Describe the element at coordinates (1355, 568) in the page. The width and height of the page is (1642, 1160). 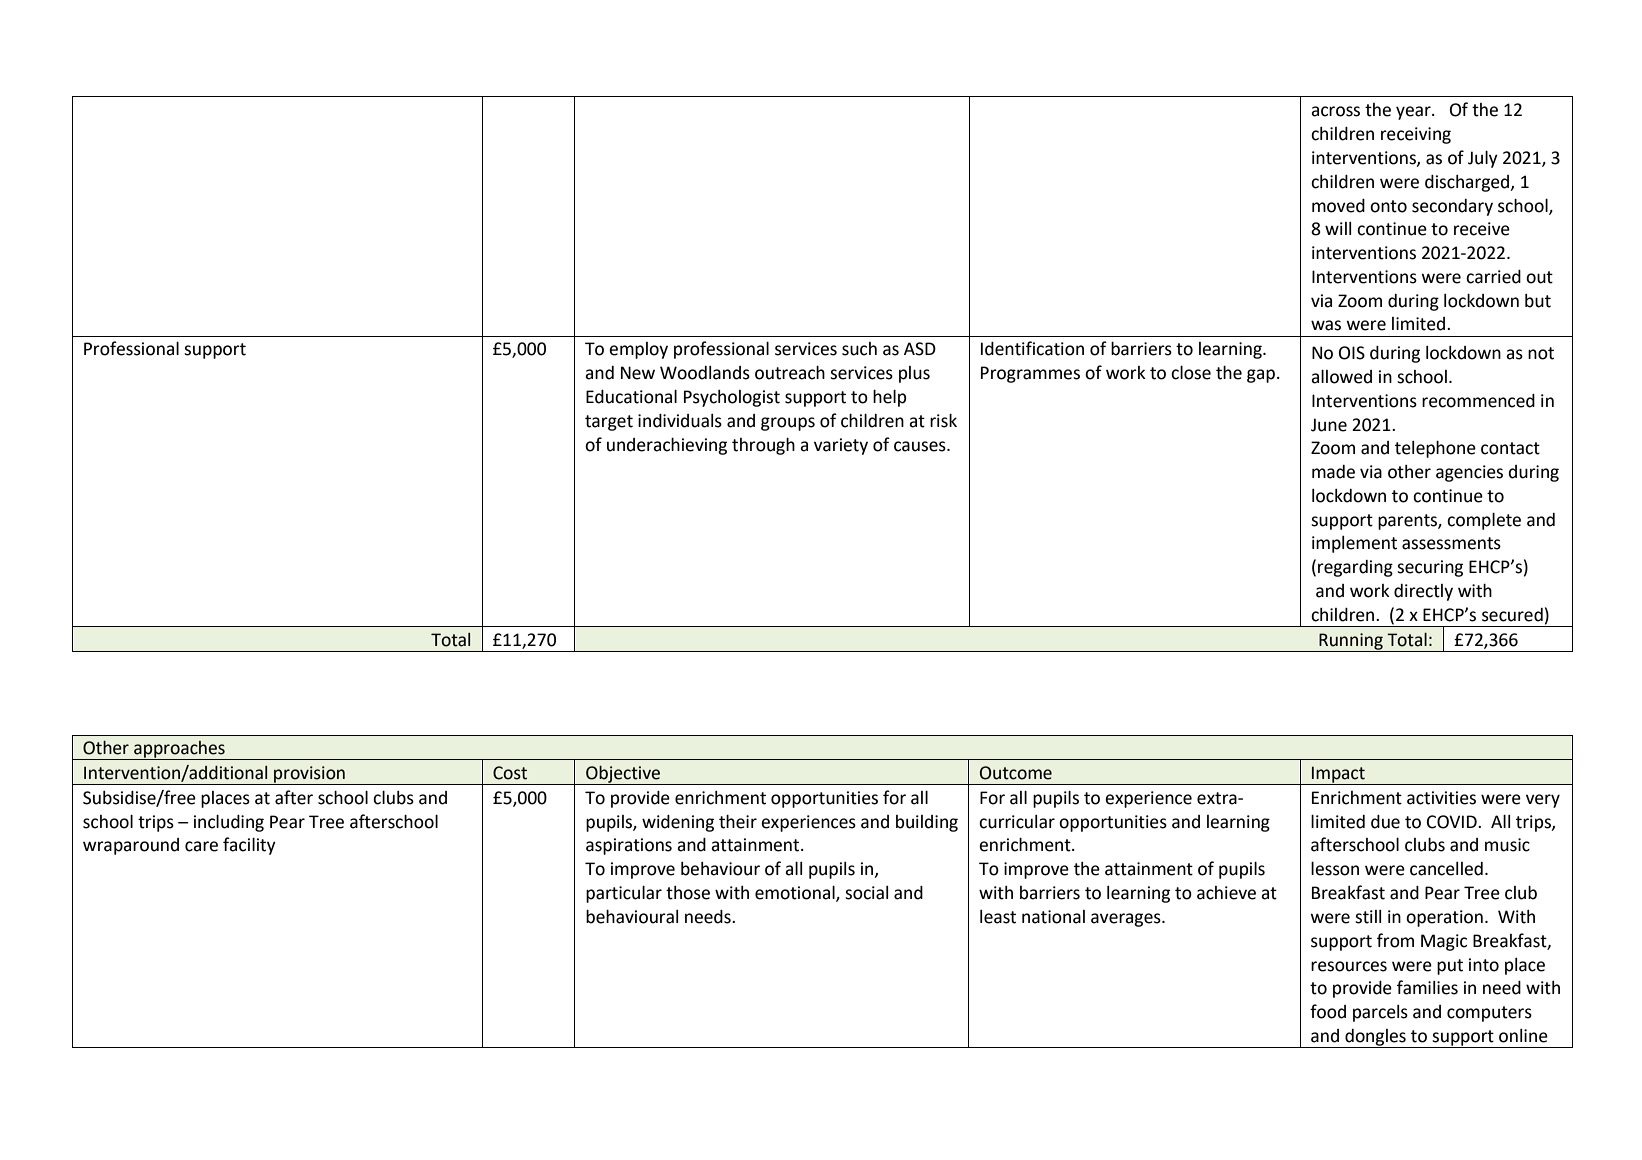
I see `regarding` at that location.
